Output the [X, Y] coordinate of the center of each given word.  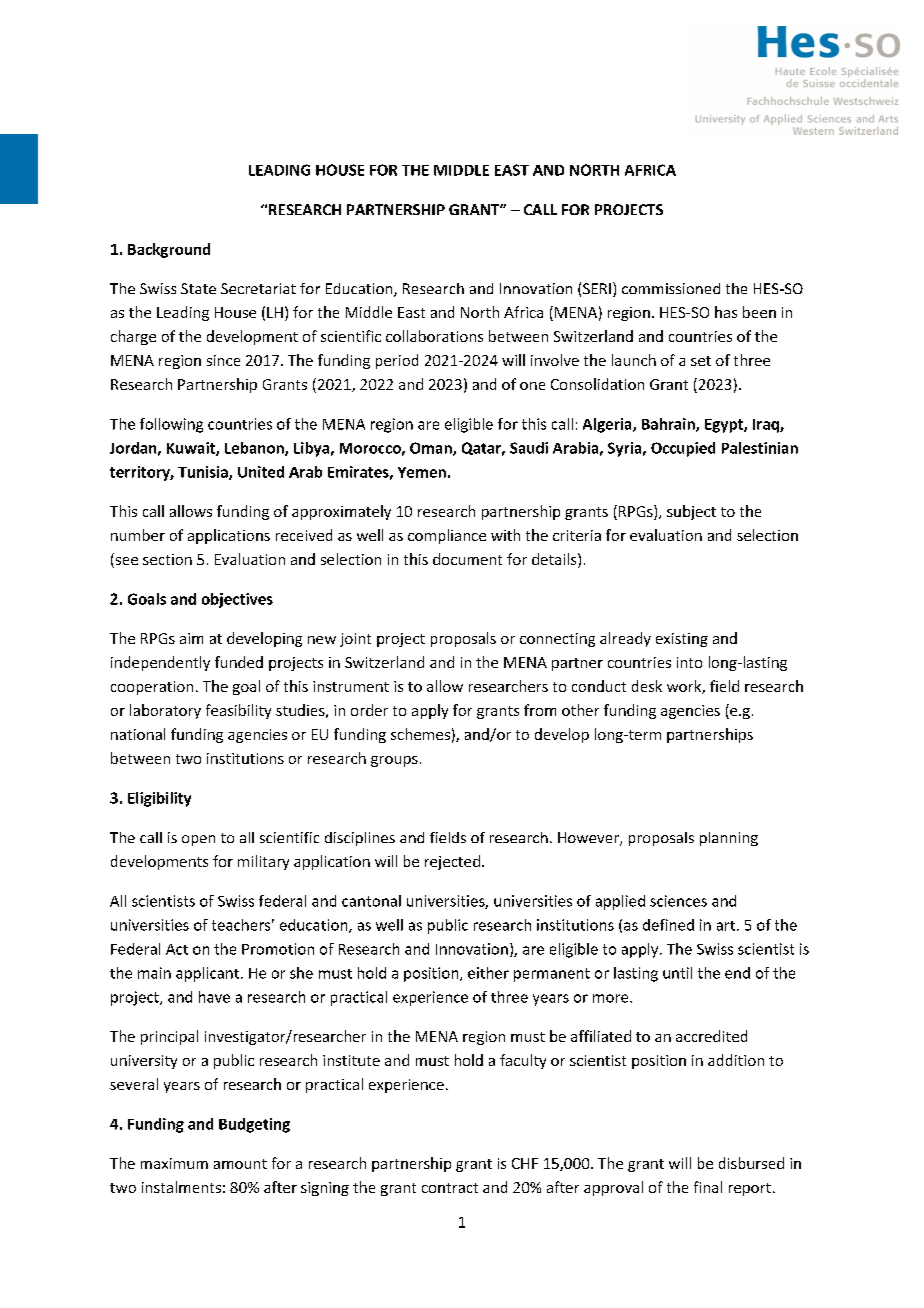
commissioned [671, 288]
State [198, 288]
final [708, 1187]
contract [450, 1188]
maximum [174, 1163]
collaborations [434, 336]
